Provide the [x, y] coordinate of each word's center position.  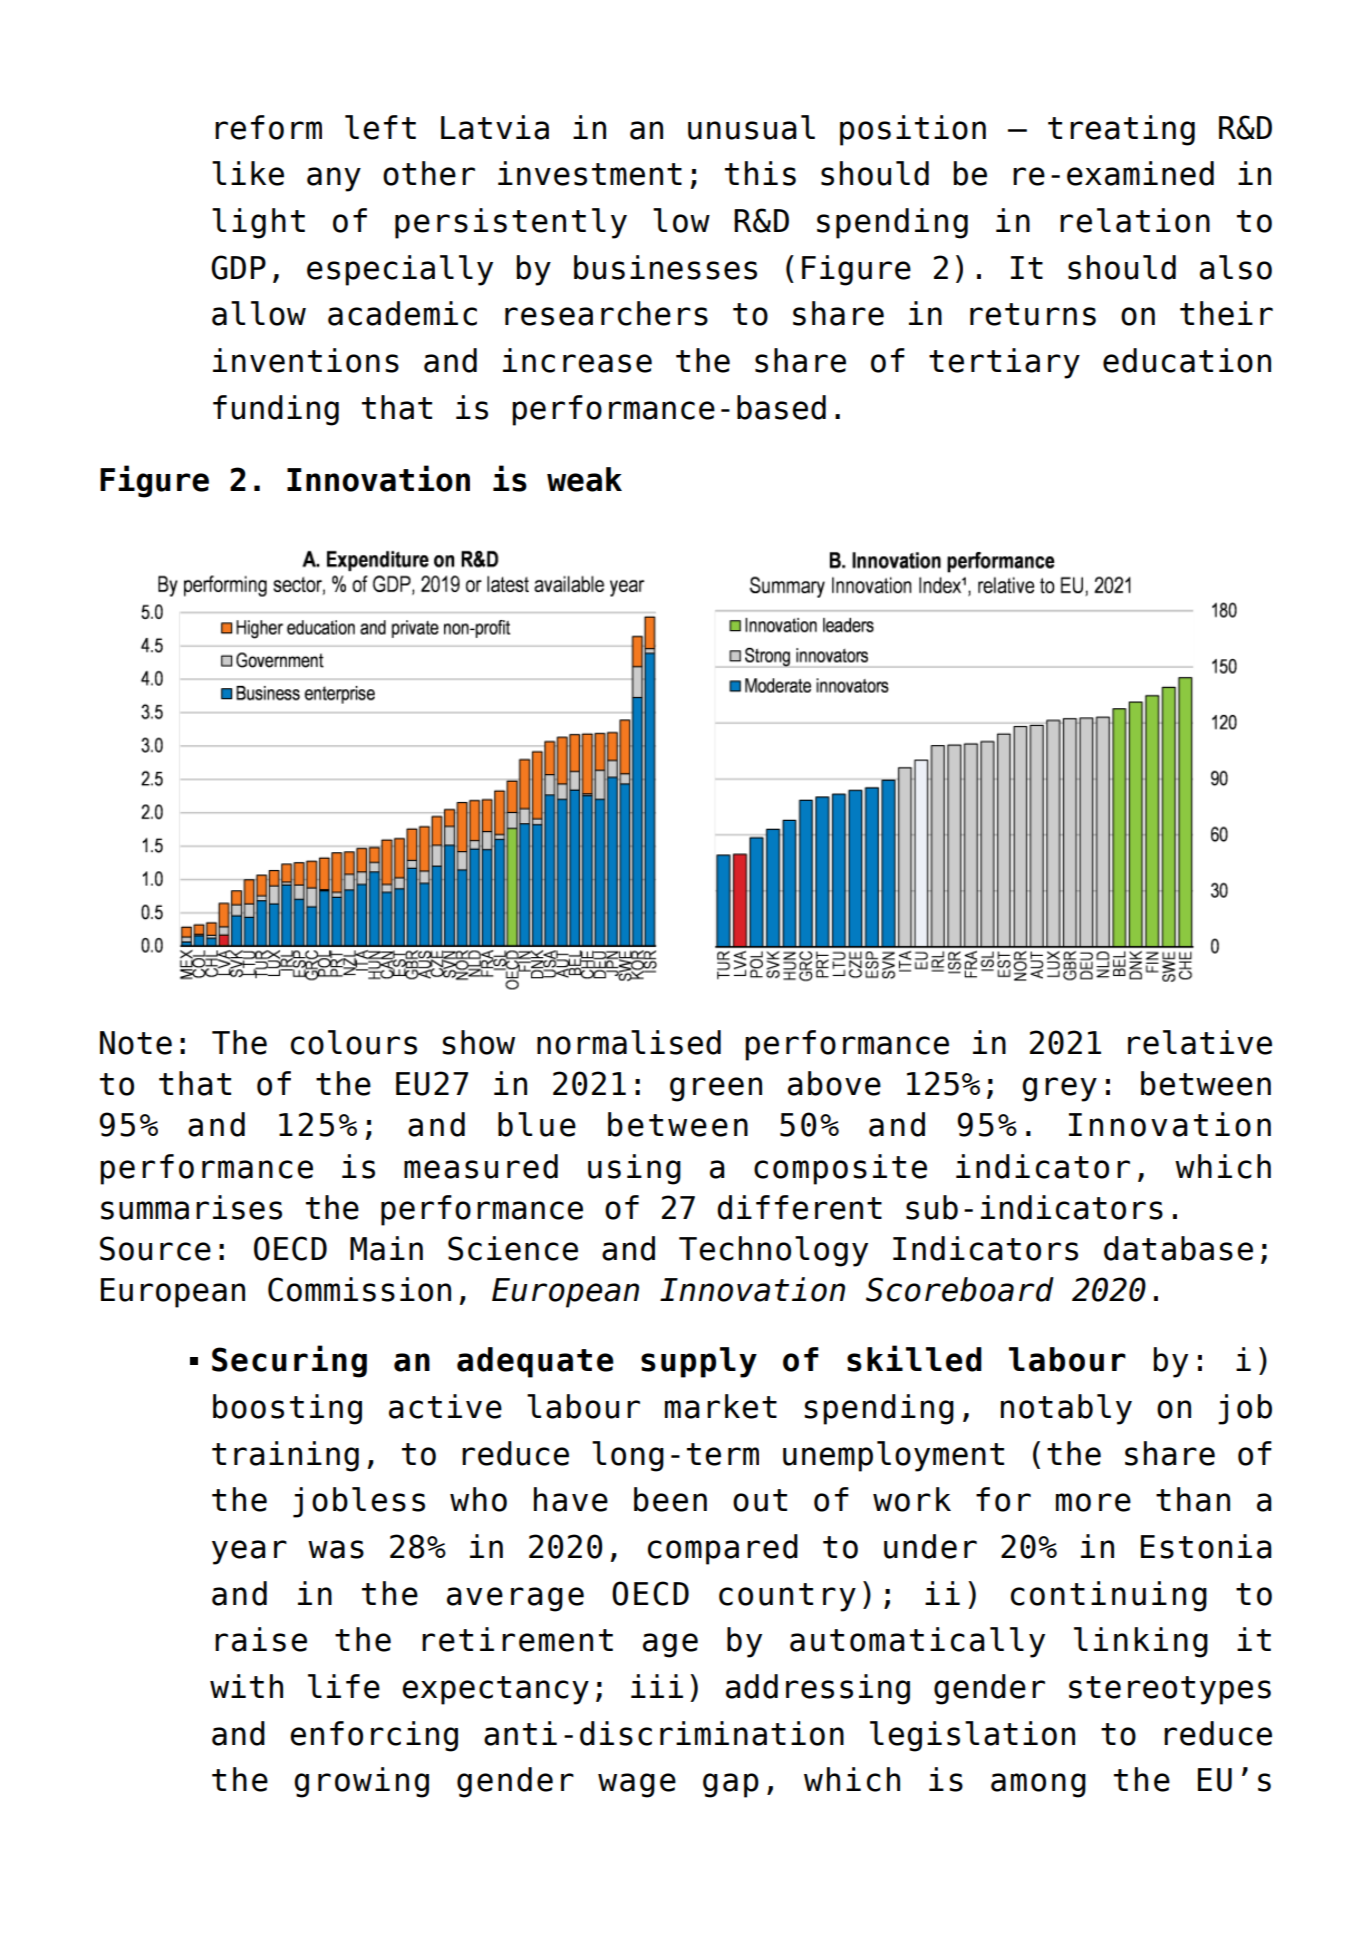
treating [1121, 130]
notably [1066, 1409]
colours [354, 1042]
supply [699, 1362]
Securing [289, 1361]
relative [1200, 1042]
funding [276, 410]
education [1187, 360]
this [760, 173]
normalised [629, 1042]
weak [584, 479]
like [248, 173]
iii [657, 1686]
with [246, 1686]
